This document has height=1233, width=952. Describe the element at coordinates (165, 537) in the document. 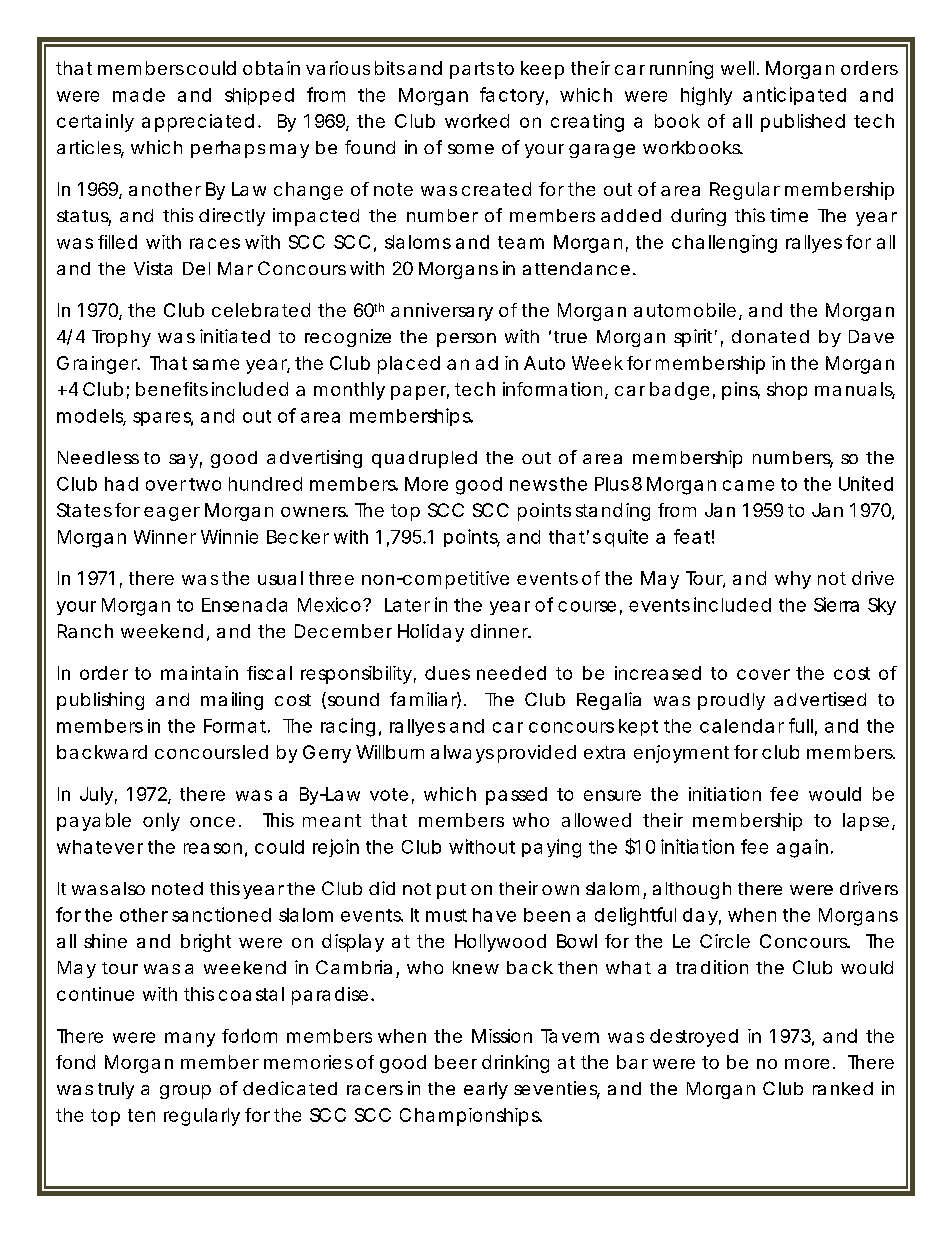

I see `Winner` at that location.
